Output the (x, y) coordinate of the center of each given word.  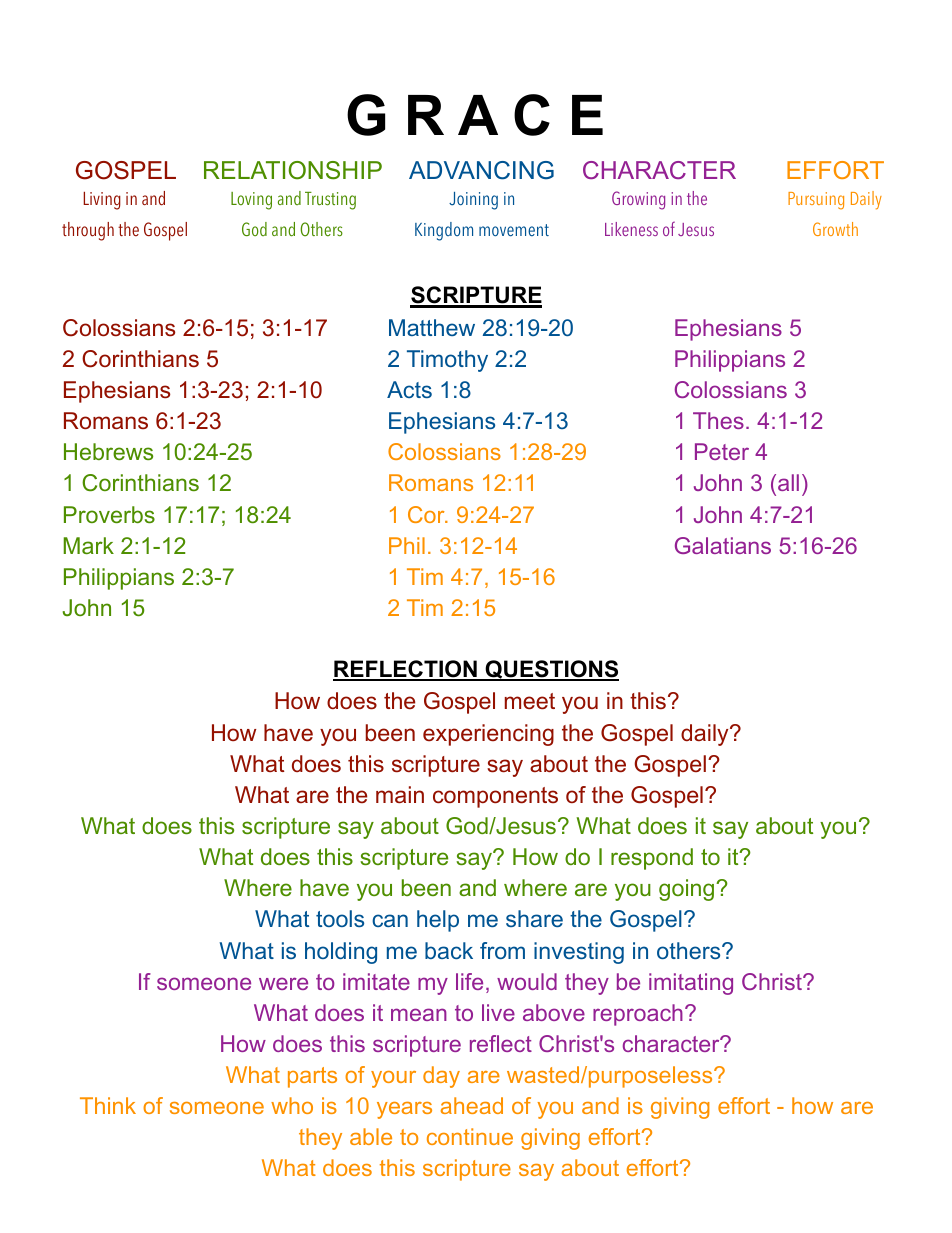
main (400, 794)
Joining (473, 201)
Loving (251, 201)
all (788, 482)
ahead (472, 1105)
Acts (409, 389)
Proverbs (109, 514)
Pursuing (816, 201)
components (495, 797)
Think (108, 1105)
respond (652, 859)
